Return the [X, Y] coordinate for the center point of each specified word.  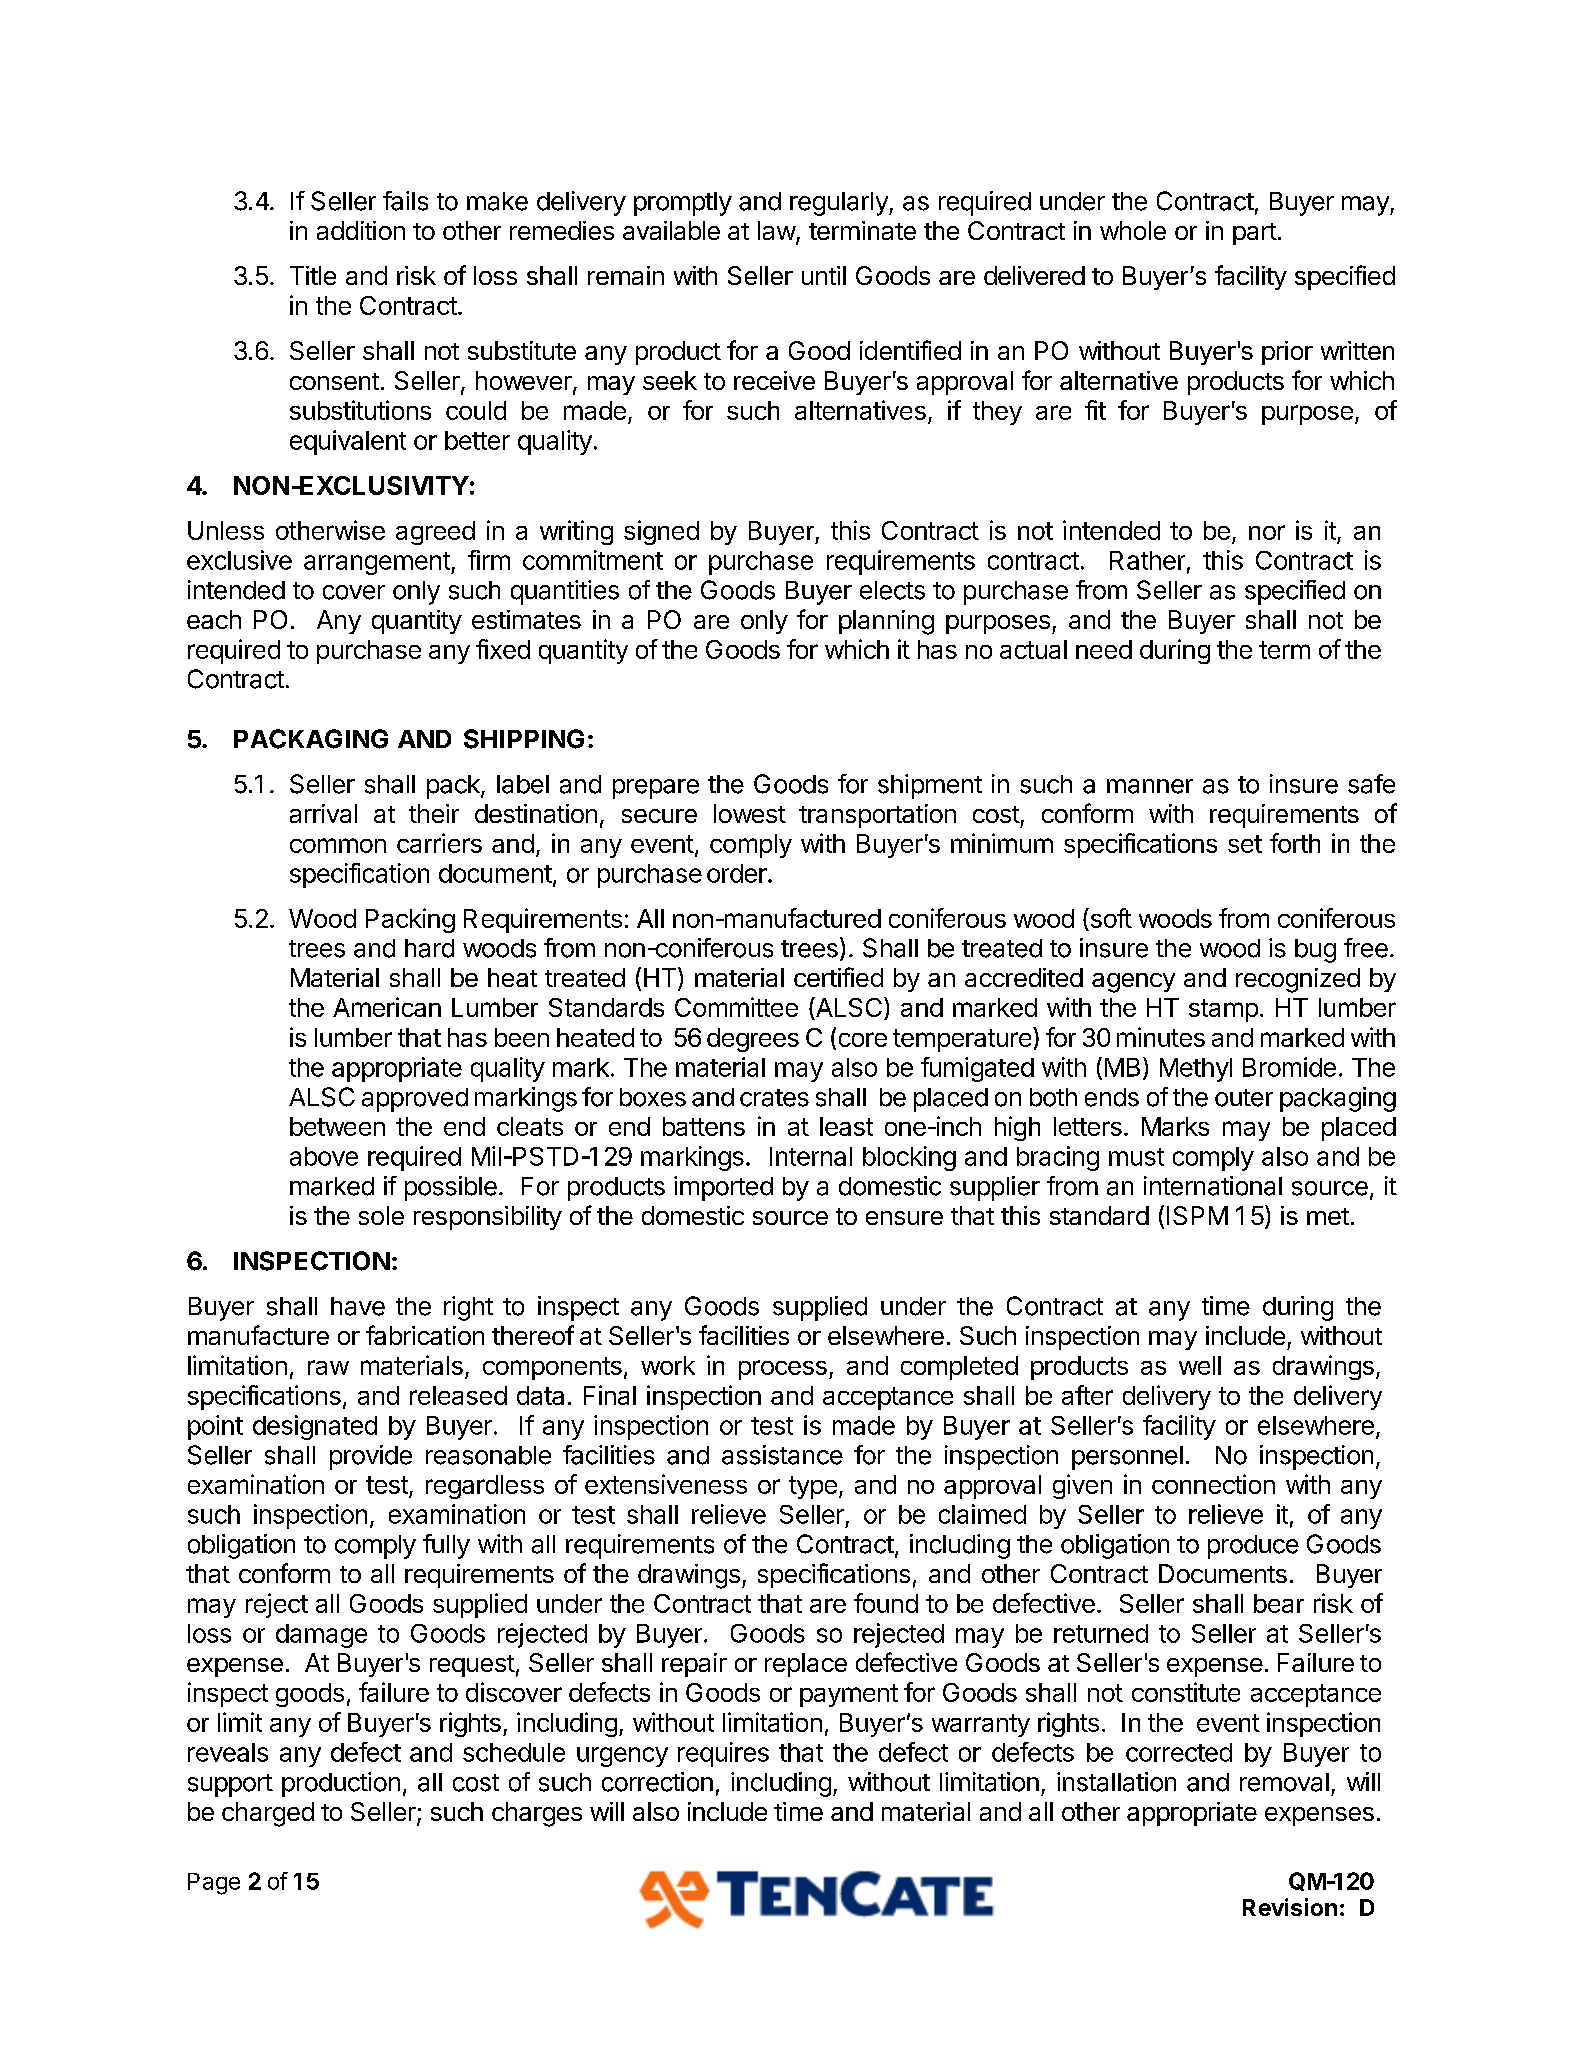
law [777, 232]
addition [361, 230]
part [1255, 234]
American [387, 1007]
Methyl [1196, 1070]
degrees [753, 1040]
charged [268, 1814]
